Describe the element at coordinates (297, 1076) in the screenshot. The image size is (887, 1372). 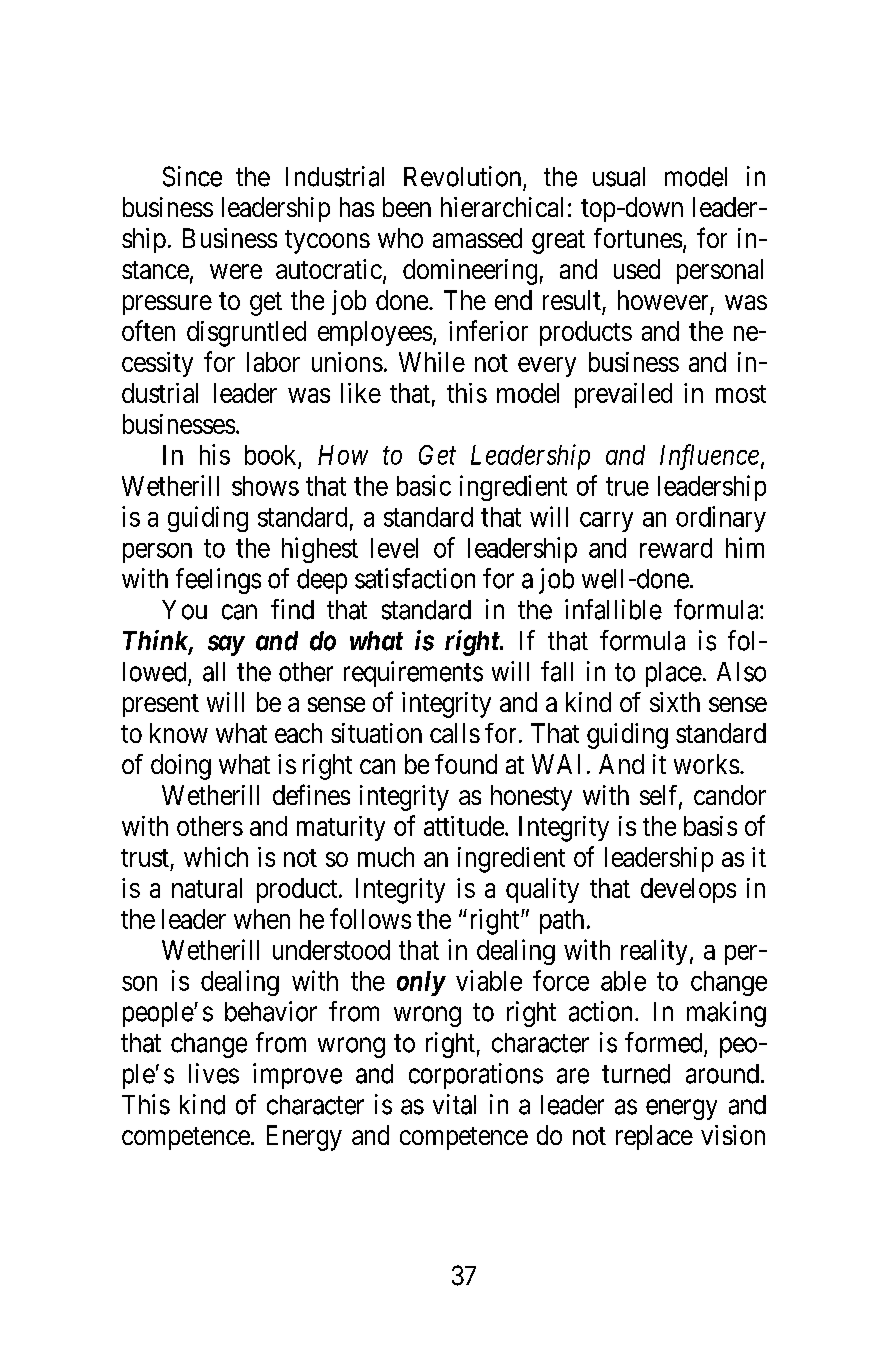
I see `improve` at that location.
